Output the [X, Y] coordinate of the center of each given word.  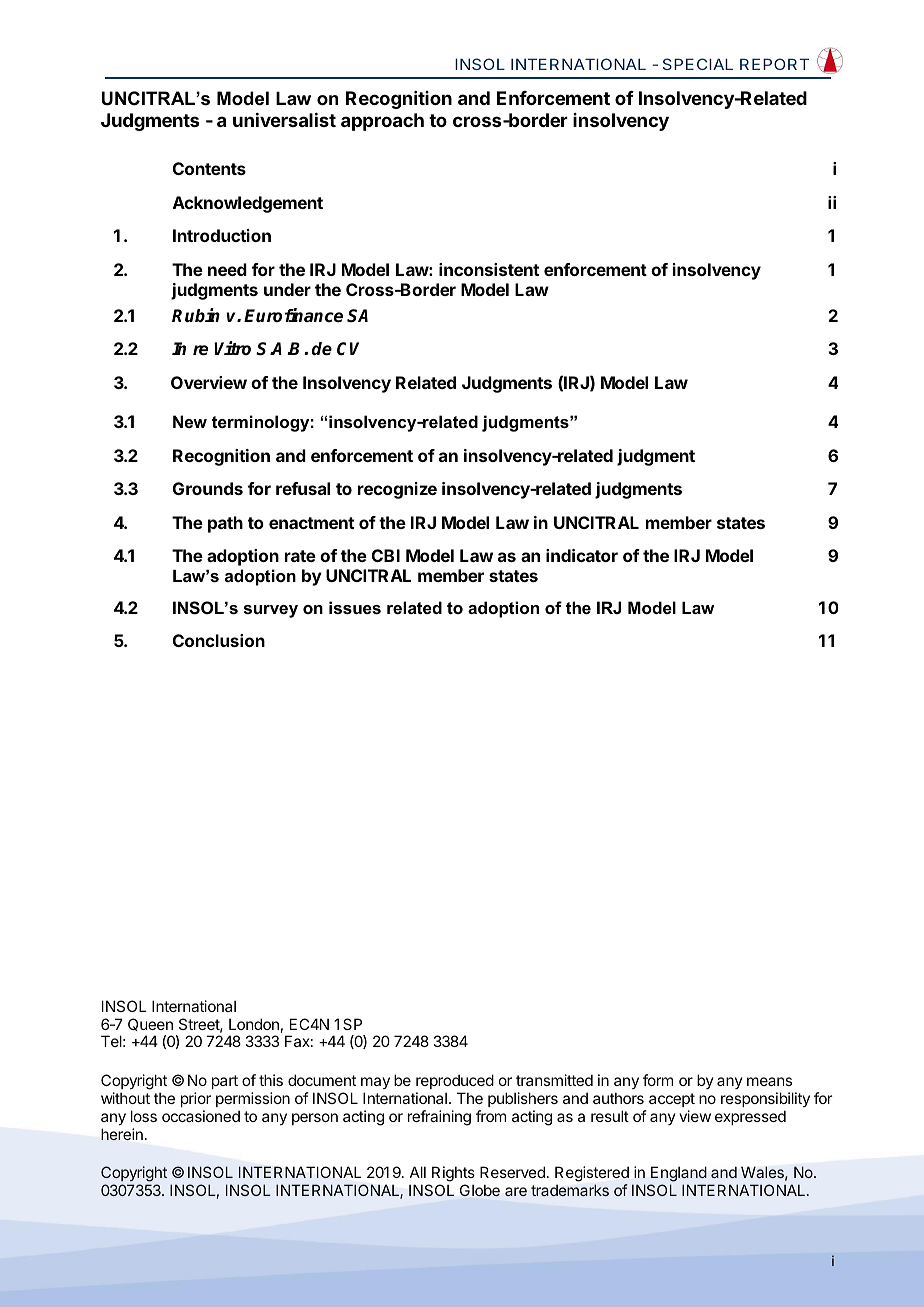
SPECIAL [698, 64]
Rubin [196, 315]
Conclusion [219, 640]
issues [355, 607]
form [658, 1080]
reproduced [455, 1081]
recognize [397, 490]
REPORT [774, 64]
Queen [150, 1024]
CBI [386, 555]
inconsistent [489, 269]
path [225, 524]
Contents [209, 168]
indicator [582, 555]
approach [382, 122]
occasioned [201, 1116]
